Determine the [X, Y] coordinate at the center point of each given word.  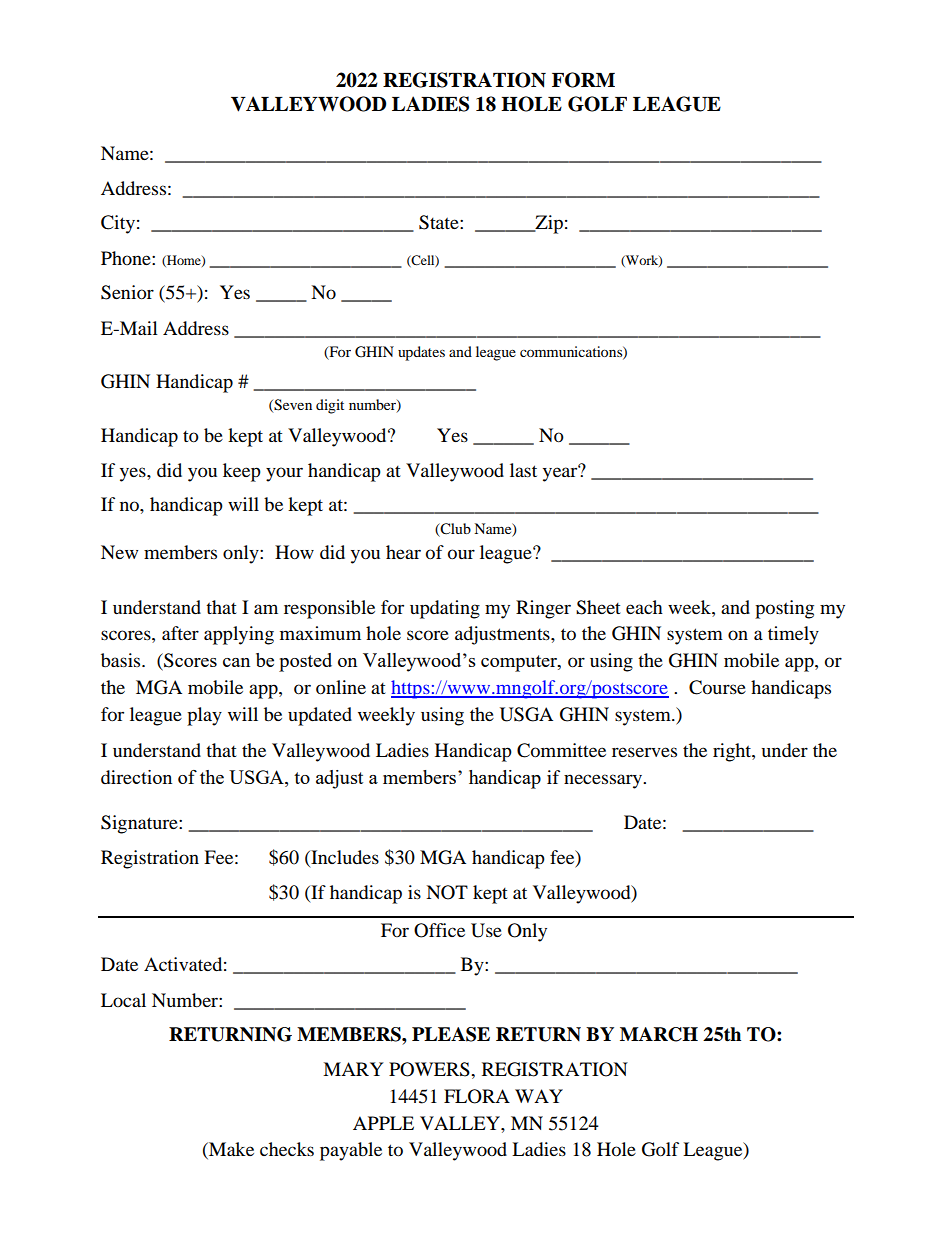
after [180, 633]
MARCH [659, 1034]
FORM [583, 80]
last [523, 470]
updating [445, 609]
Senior [127, 292]
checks [287, 1149]
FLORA [477, 1096]
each [644, 607]
